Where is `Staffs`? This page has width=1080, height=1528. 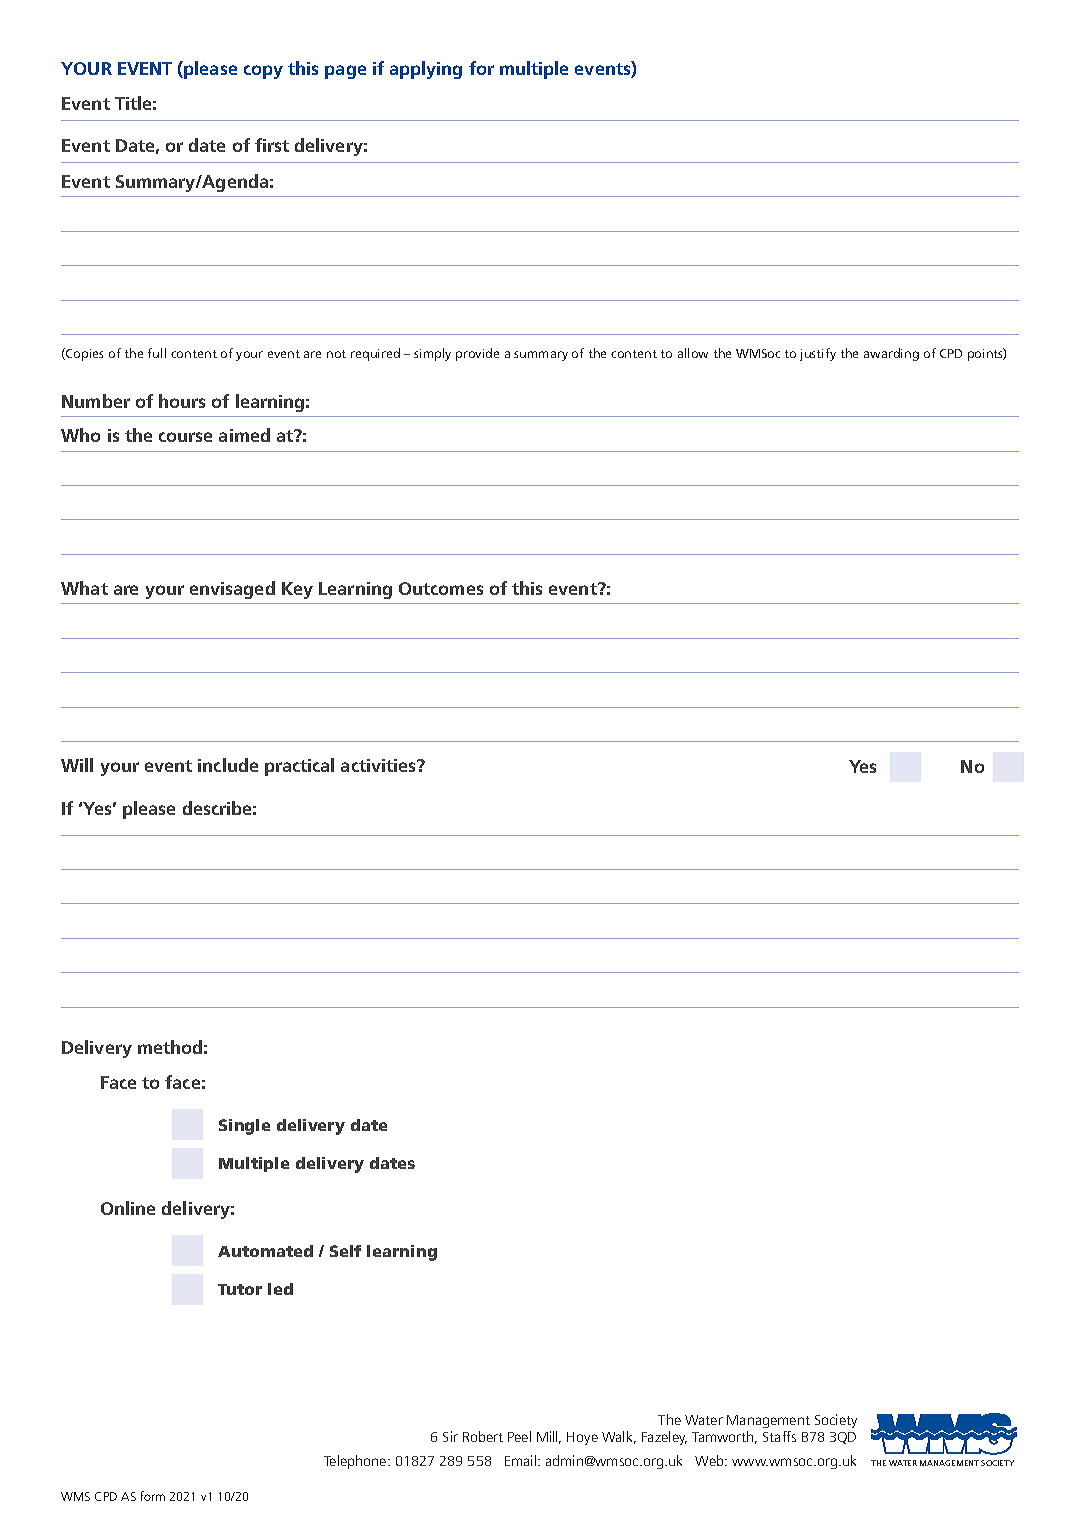 Staffs is located at coordinates (779, 1436).
